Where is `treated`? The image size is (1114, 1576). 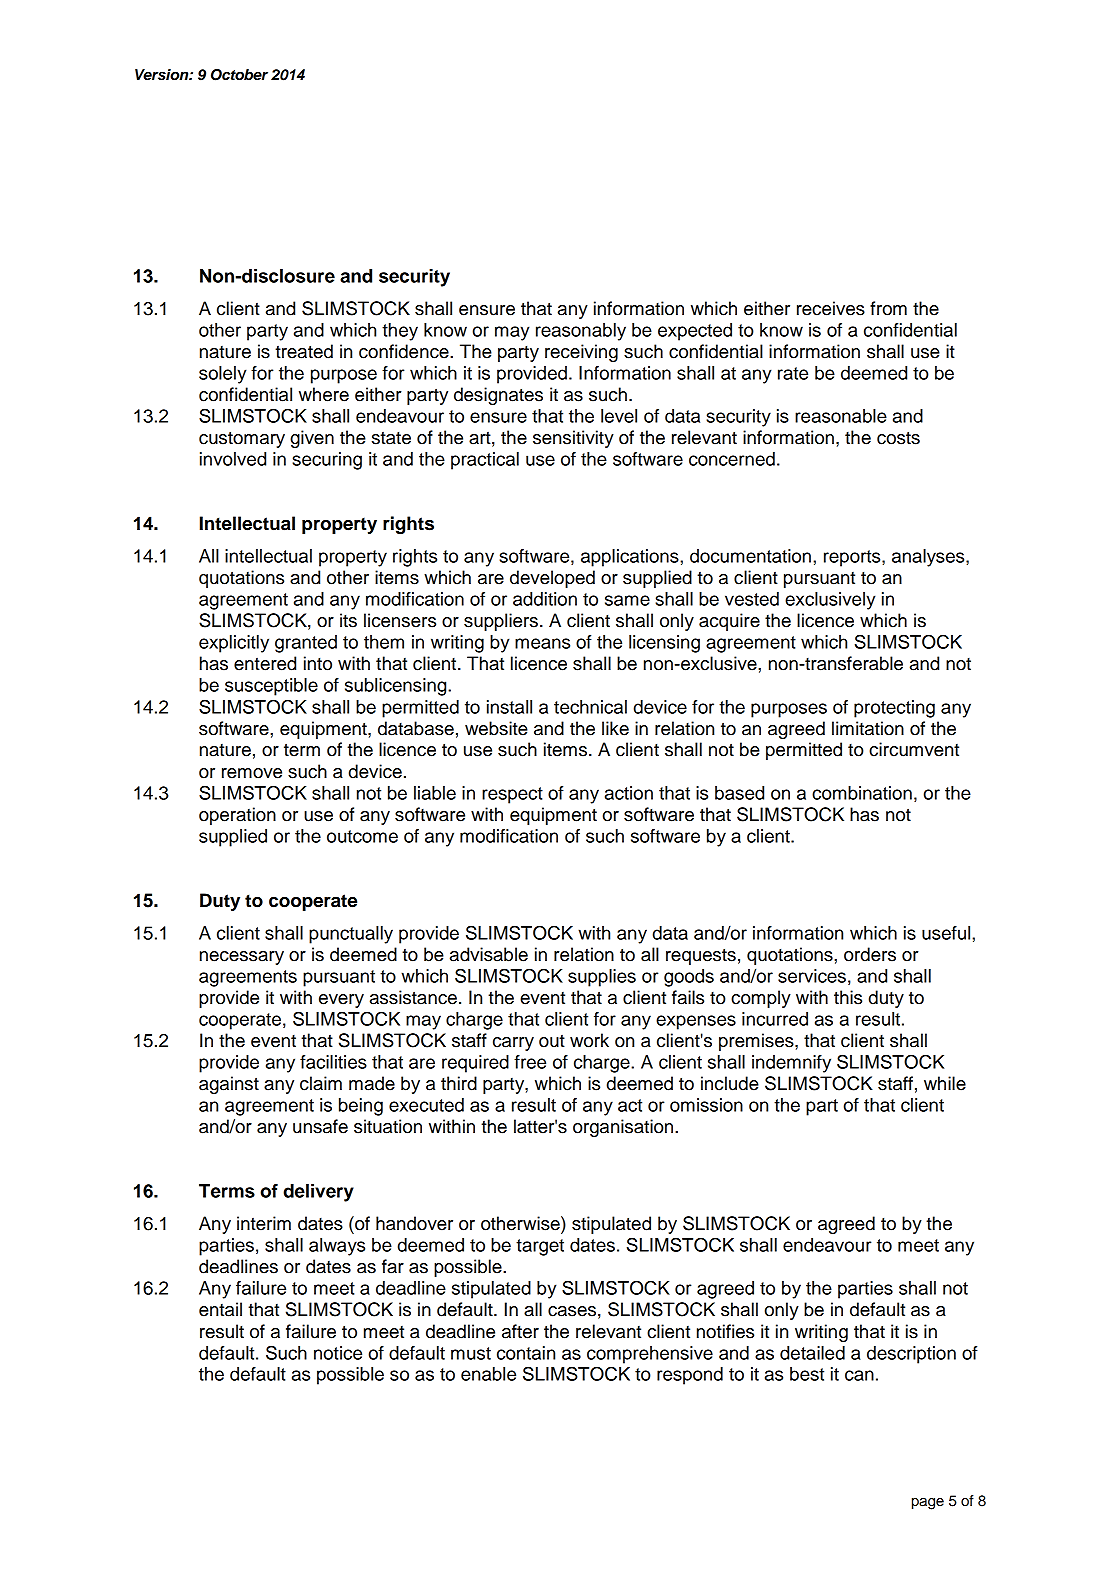 treated is located at coordinates (304, 351).
